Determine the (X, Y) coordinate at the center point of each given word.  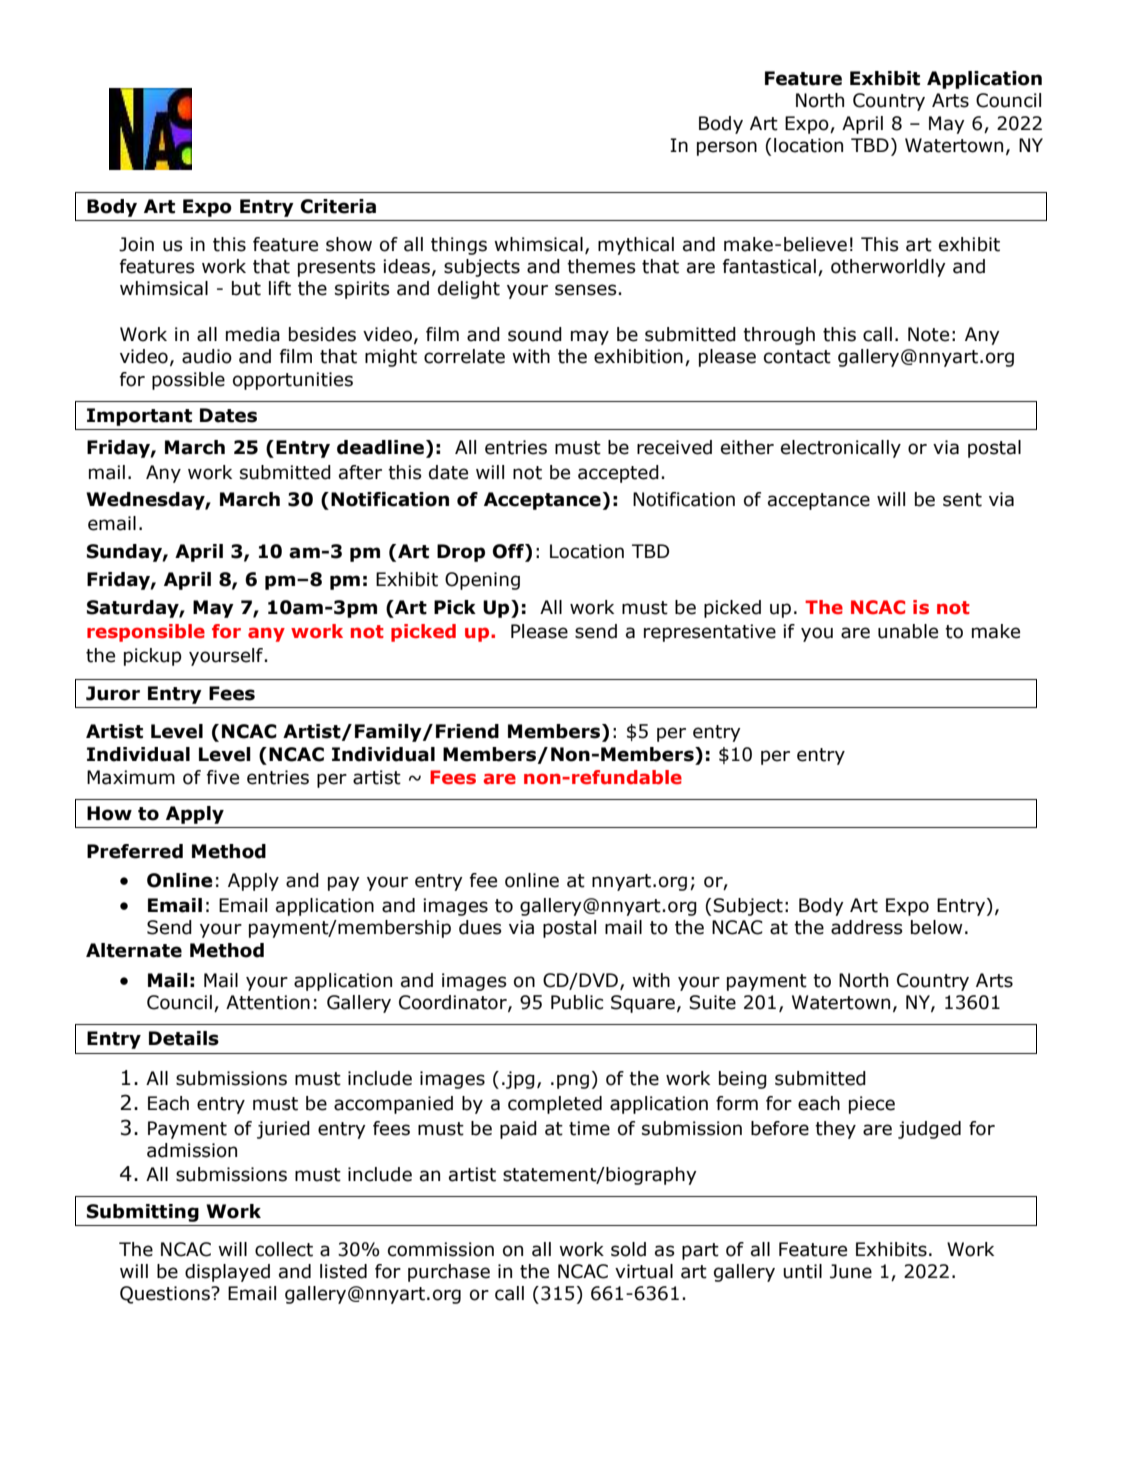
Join (136, 244)
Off (509, 551)
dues (480, 927)
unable (908, 631)
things (459, 246)
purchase (449, 1273)
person (727, 148)
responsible (146, 633)
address (867, 927)
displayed (227, 1273)
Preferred (135, 851)
